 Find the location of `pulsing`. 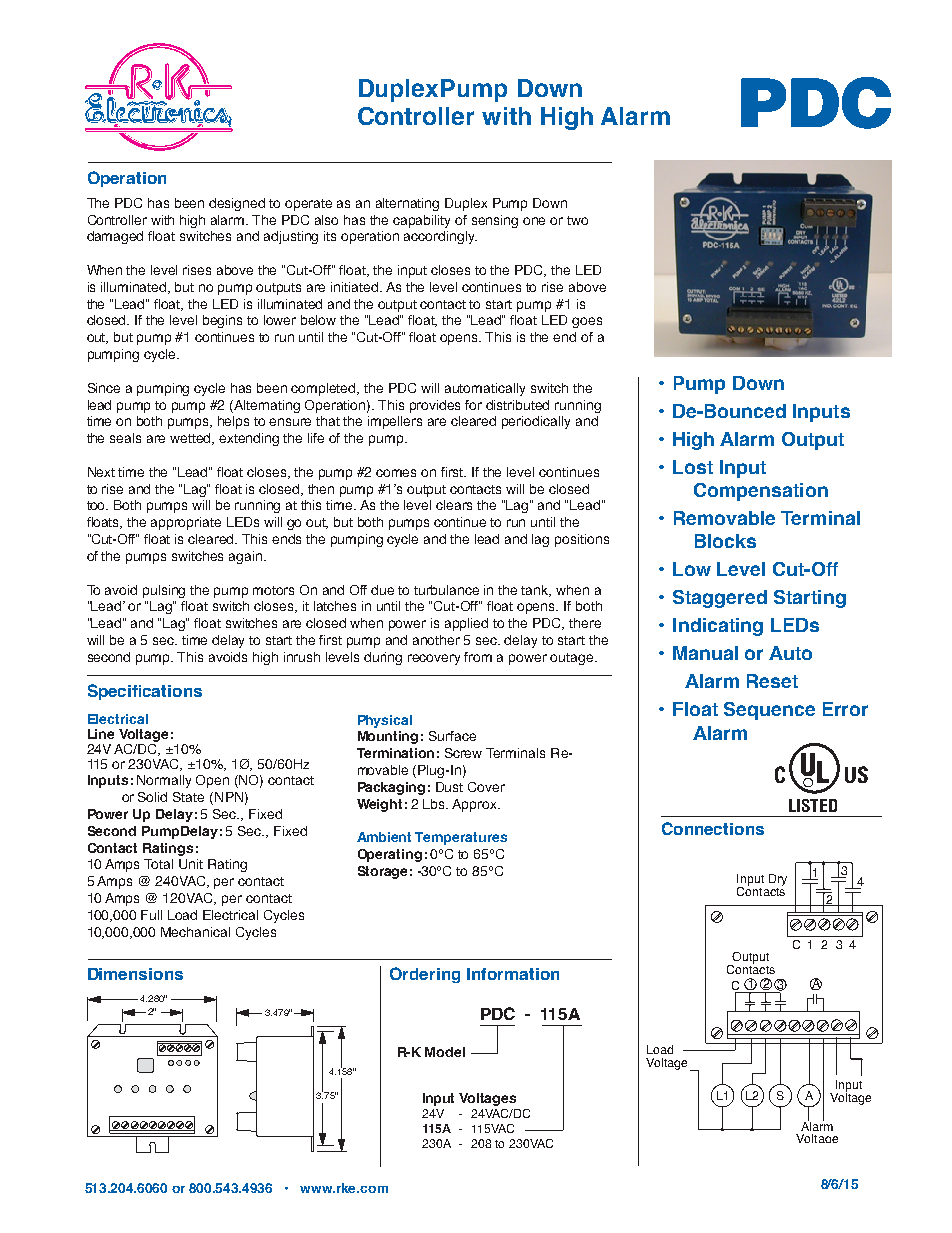

pulsing is located at coordinates (164, 591).
